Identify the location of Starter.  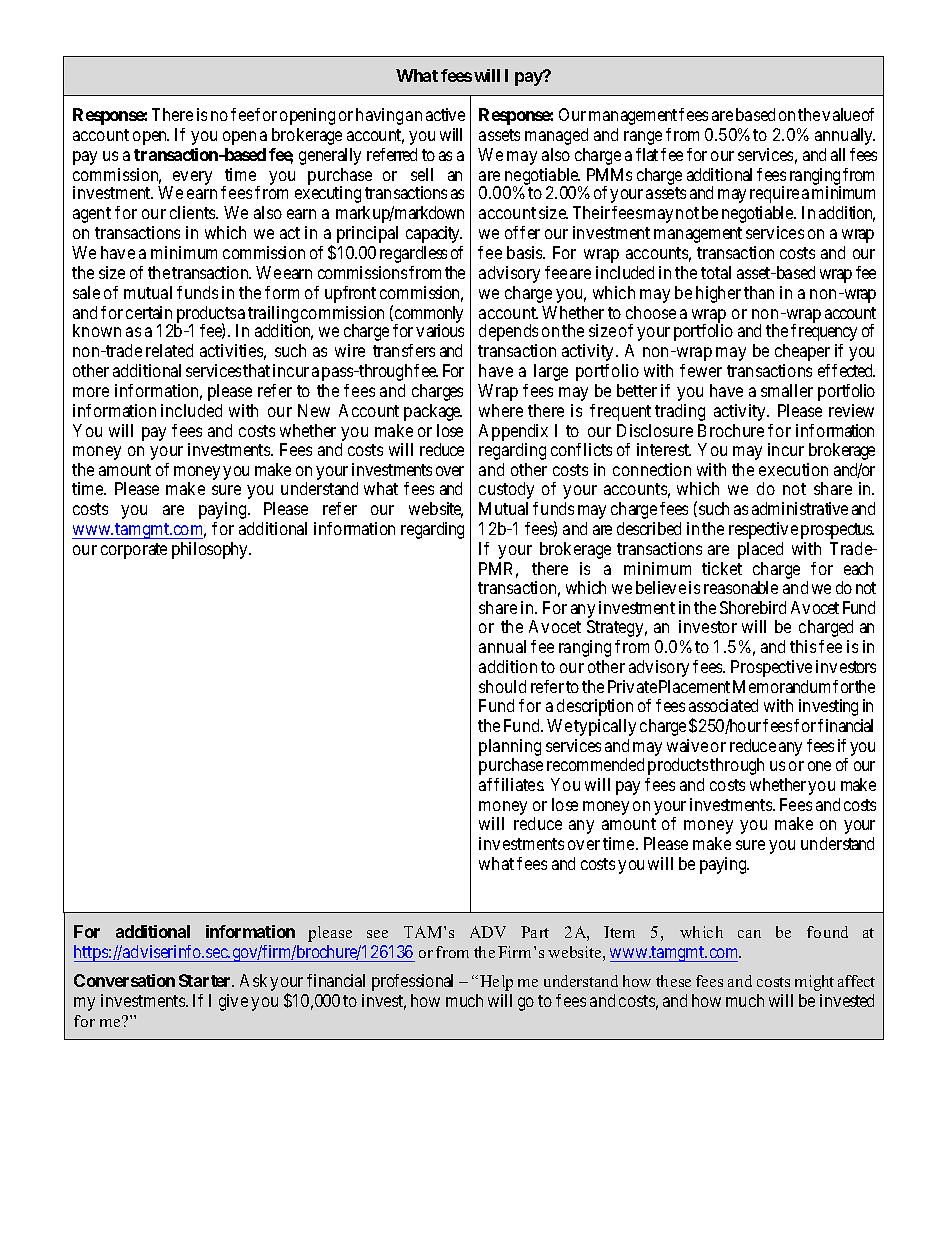
(206, 980).
